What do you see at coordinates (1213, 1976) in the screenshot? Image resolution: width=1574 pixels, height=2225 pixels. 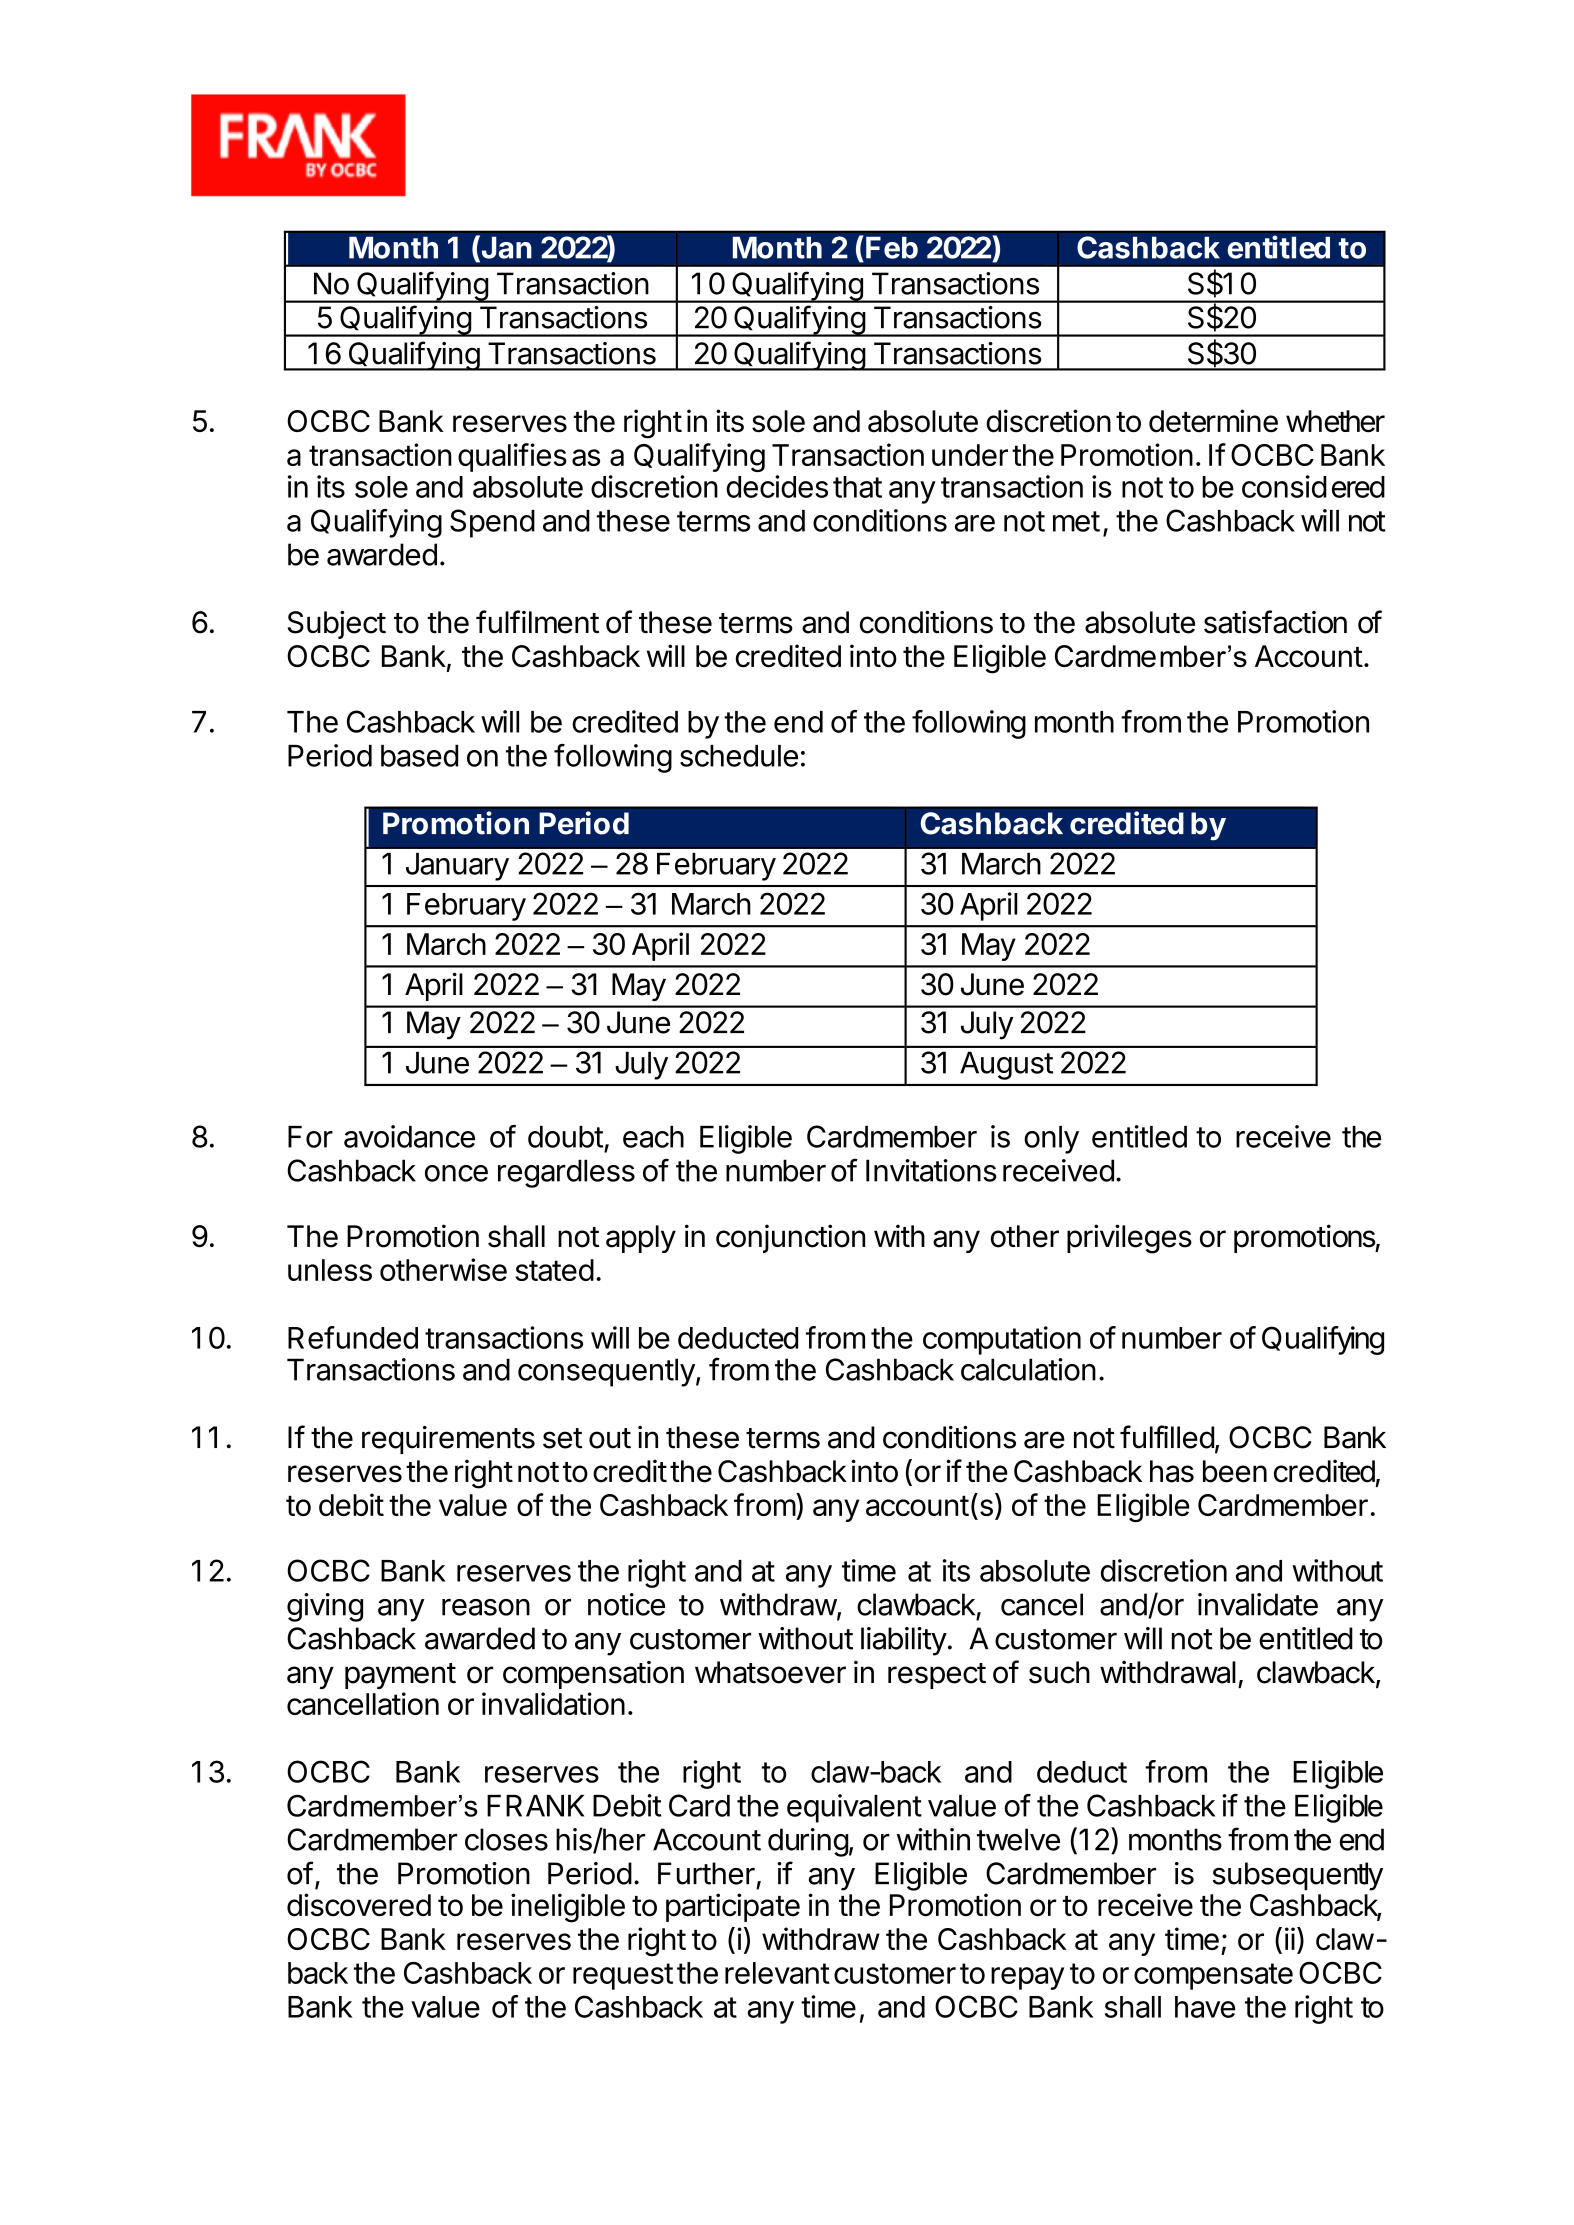 I see `compensate` at bounding box center [1213, 1976].
